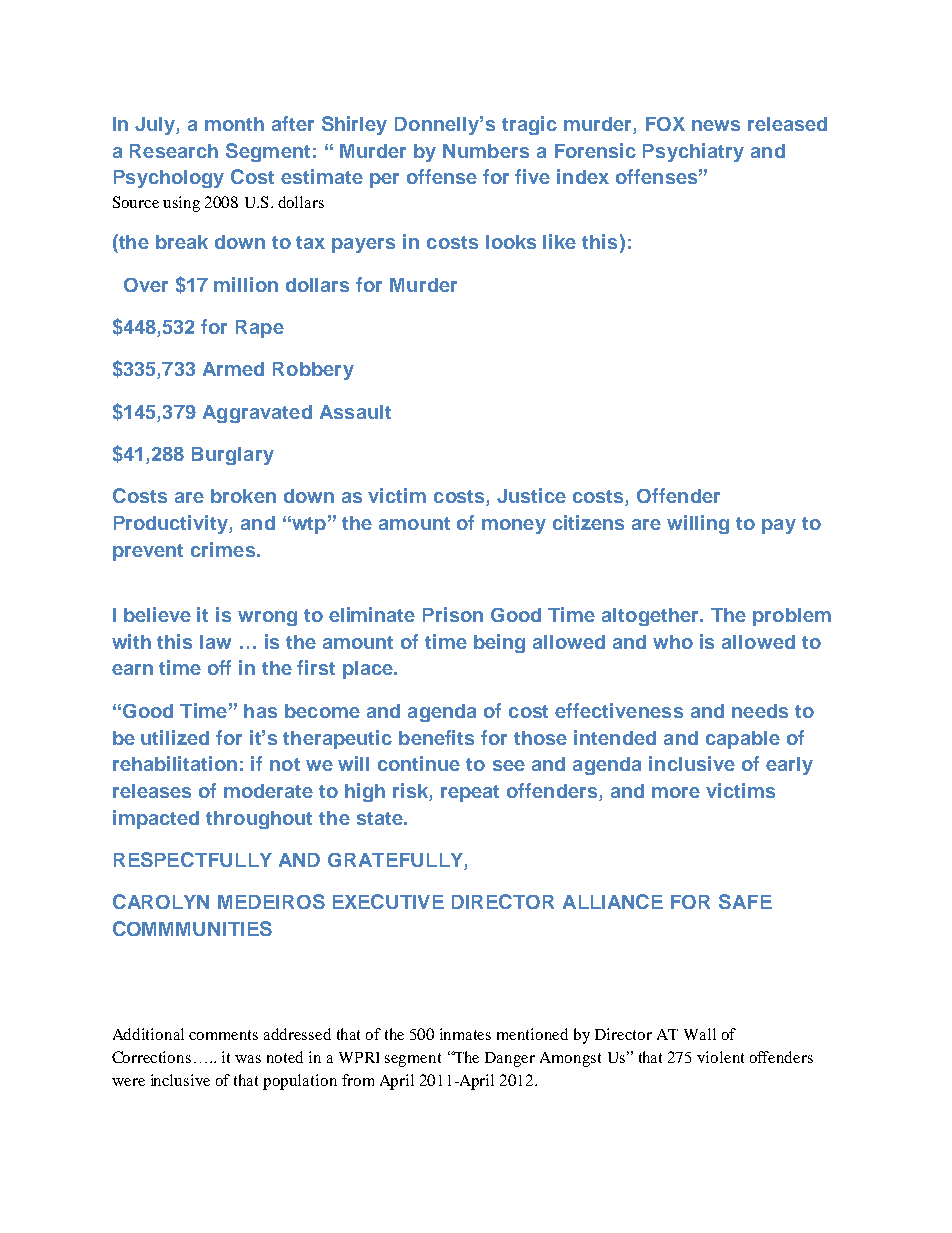 The height and width of the screenshot is (1233, 952). What do you see at coordinates (531, 495) in the screenshot?
I see `Justice` at bounding box center [531, 495].
